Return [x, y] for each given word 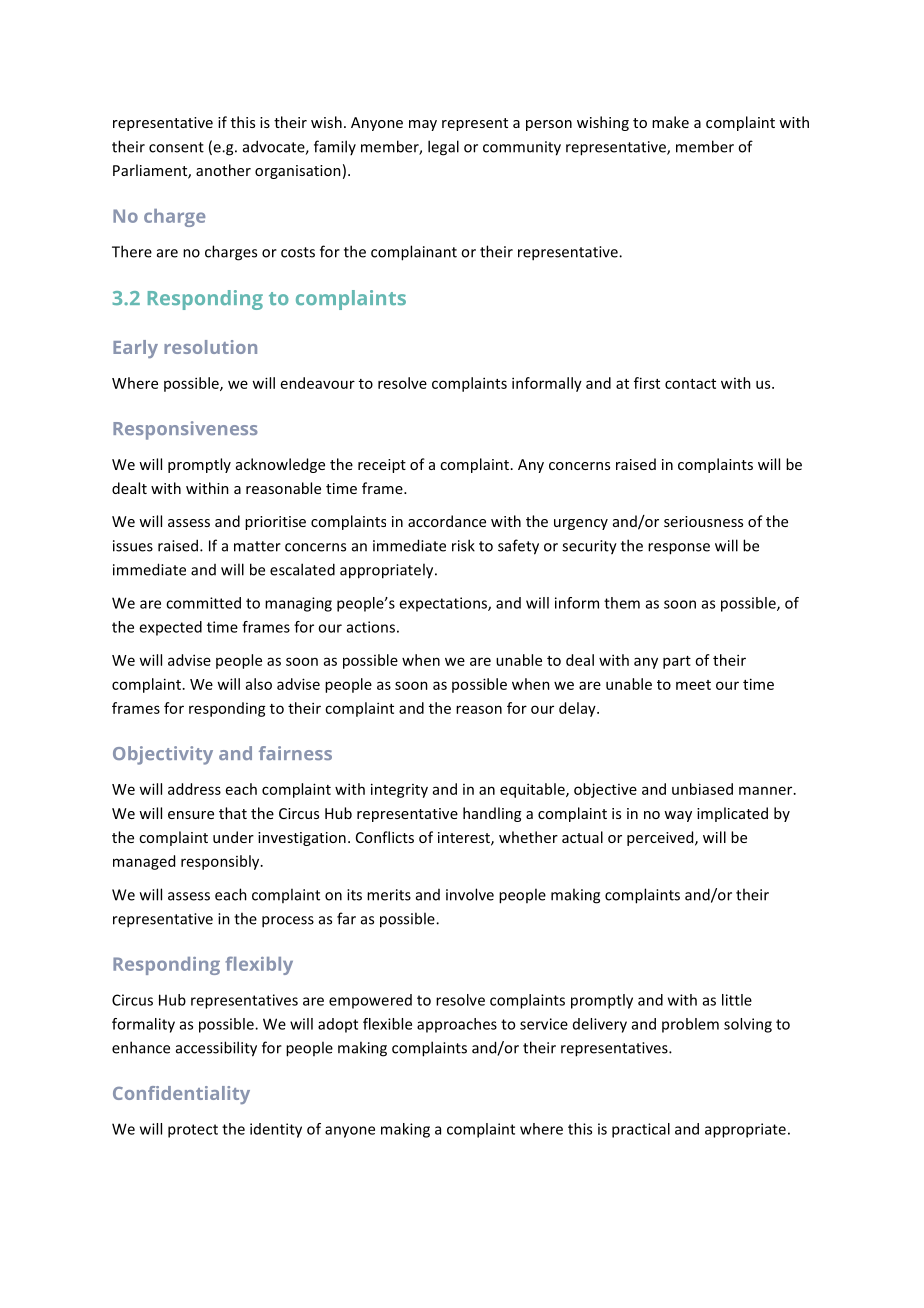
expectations [444, 604]
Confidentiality [181, 1095]
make [670, 122]
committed [203, 603]
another [223, 170]
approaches [457, 1025]
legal [443, 148]
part [677, 662]
